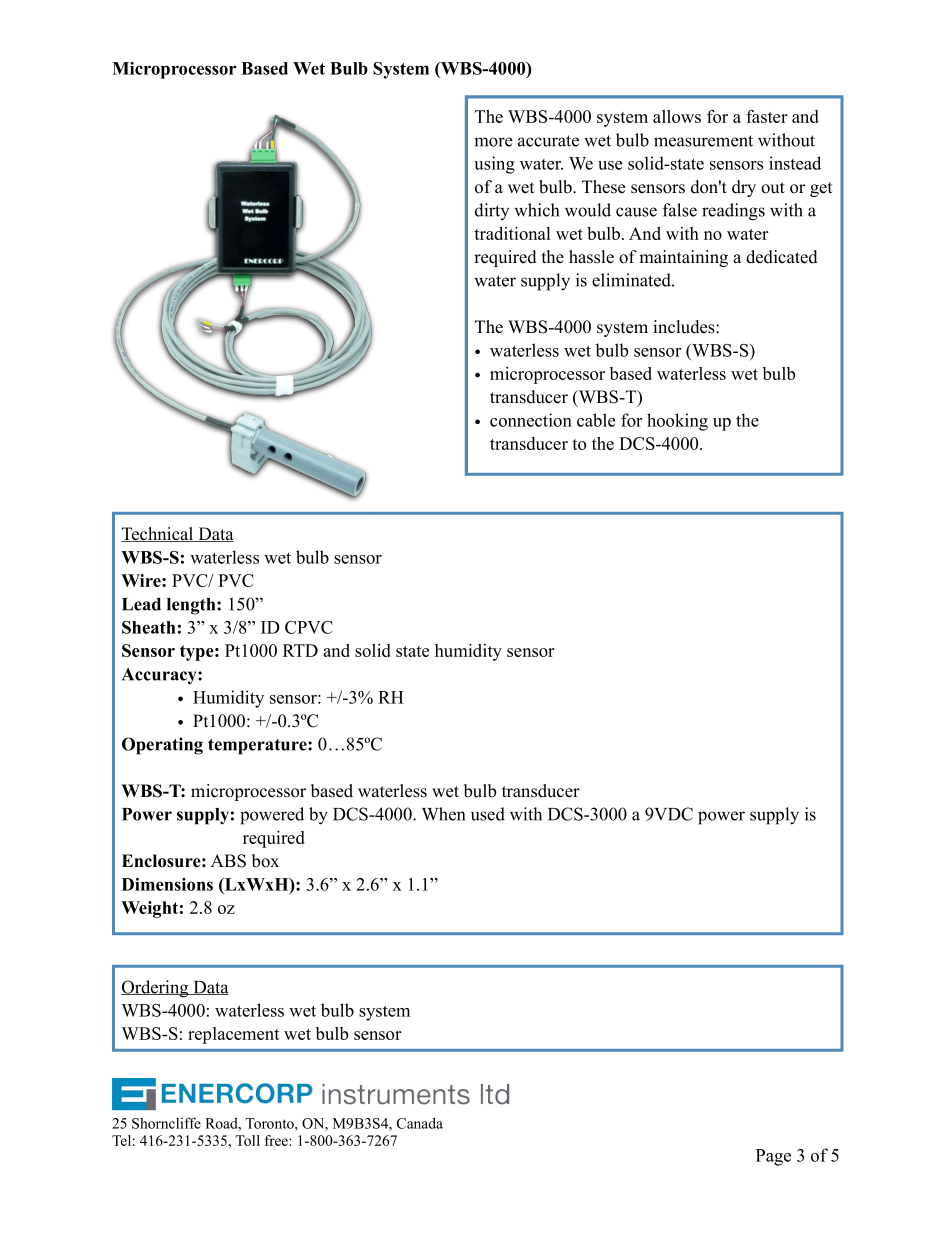 Image resolution: width=952 pixels, height=1233 pixels. What do you see at coordinates (531, 420) in the screenshot?
I see `connection` at bounding box center [531, 420].
